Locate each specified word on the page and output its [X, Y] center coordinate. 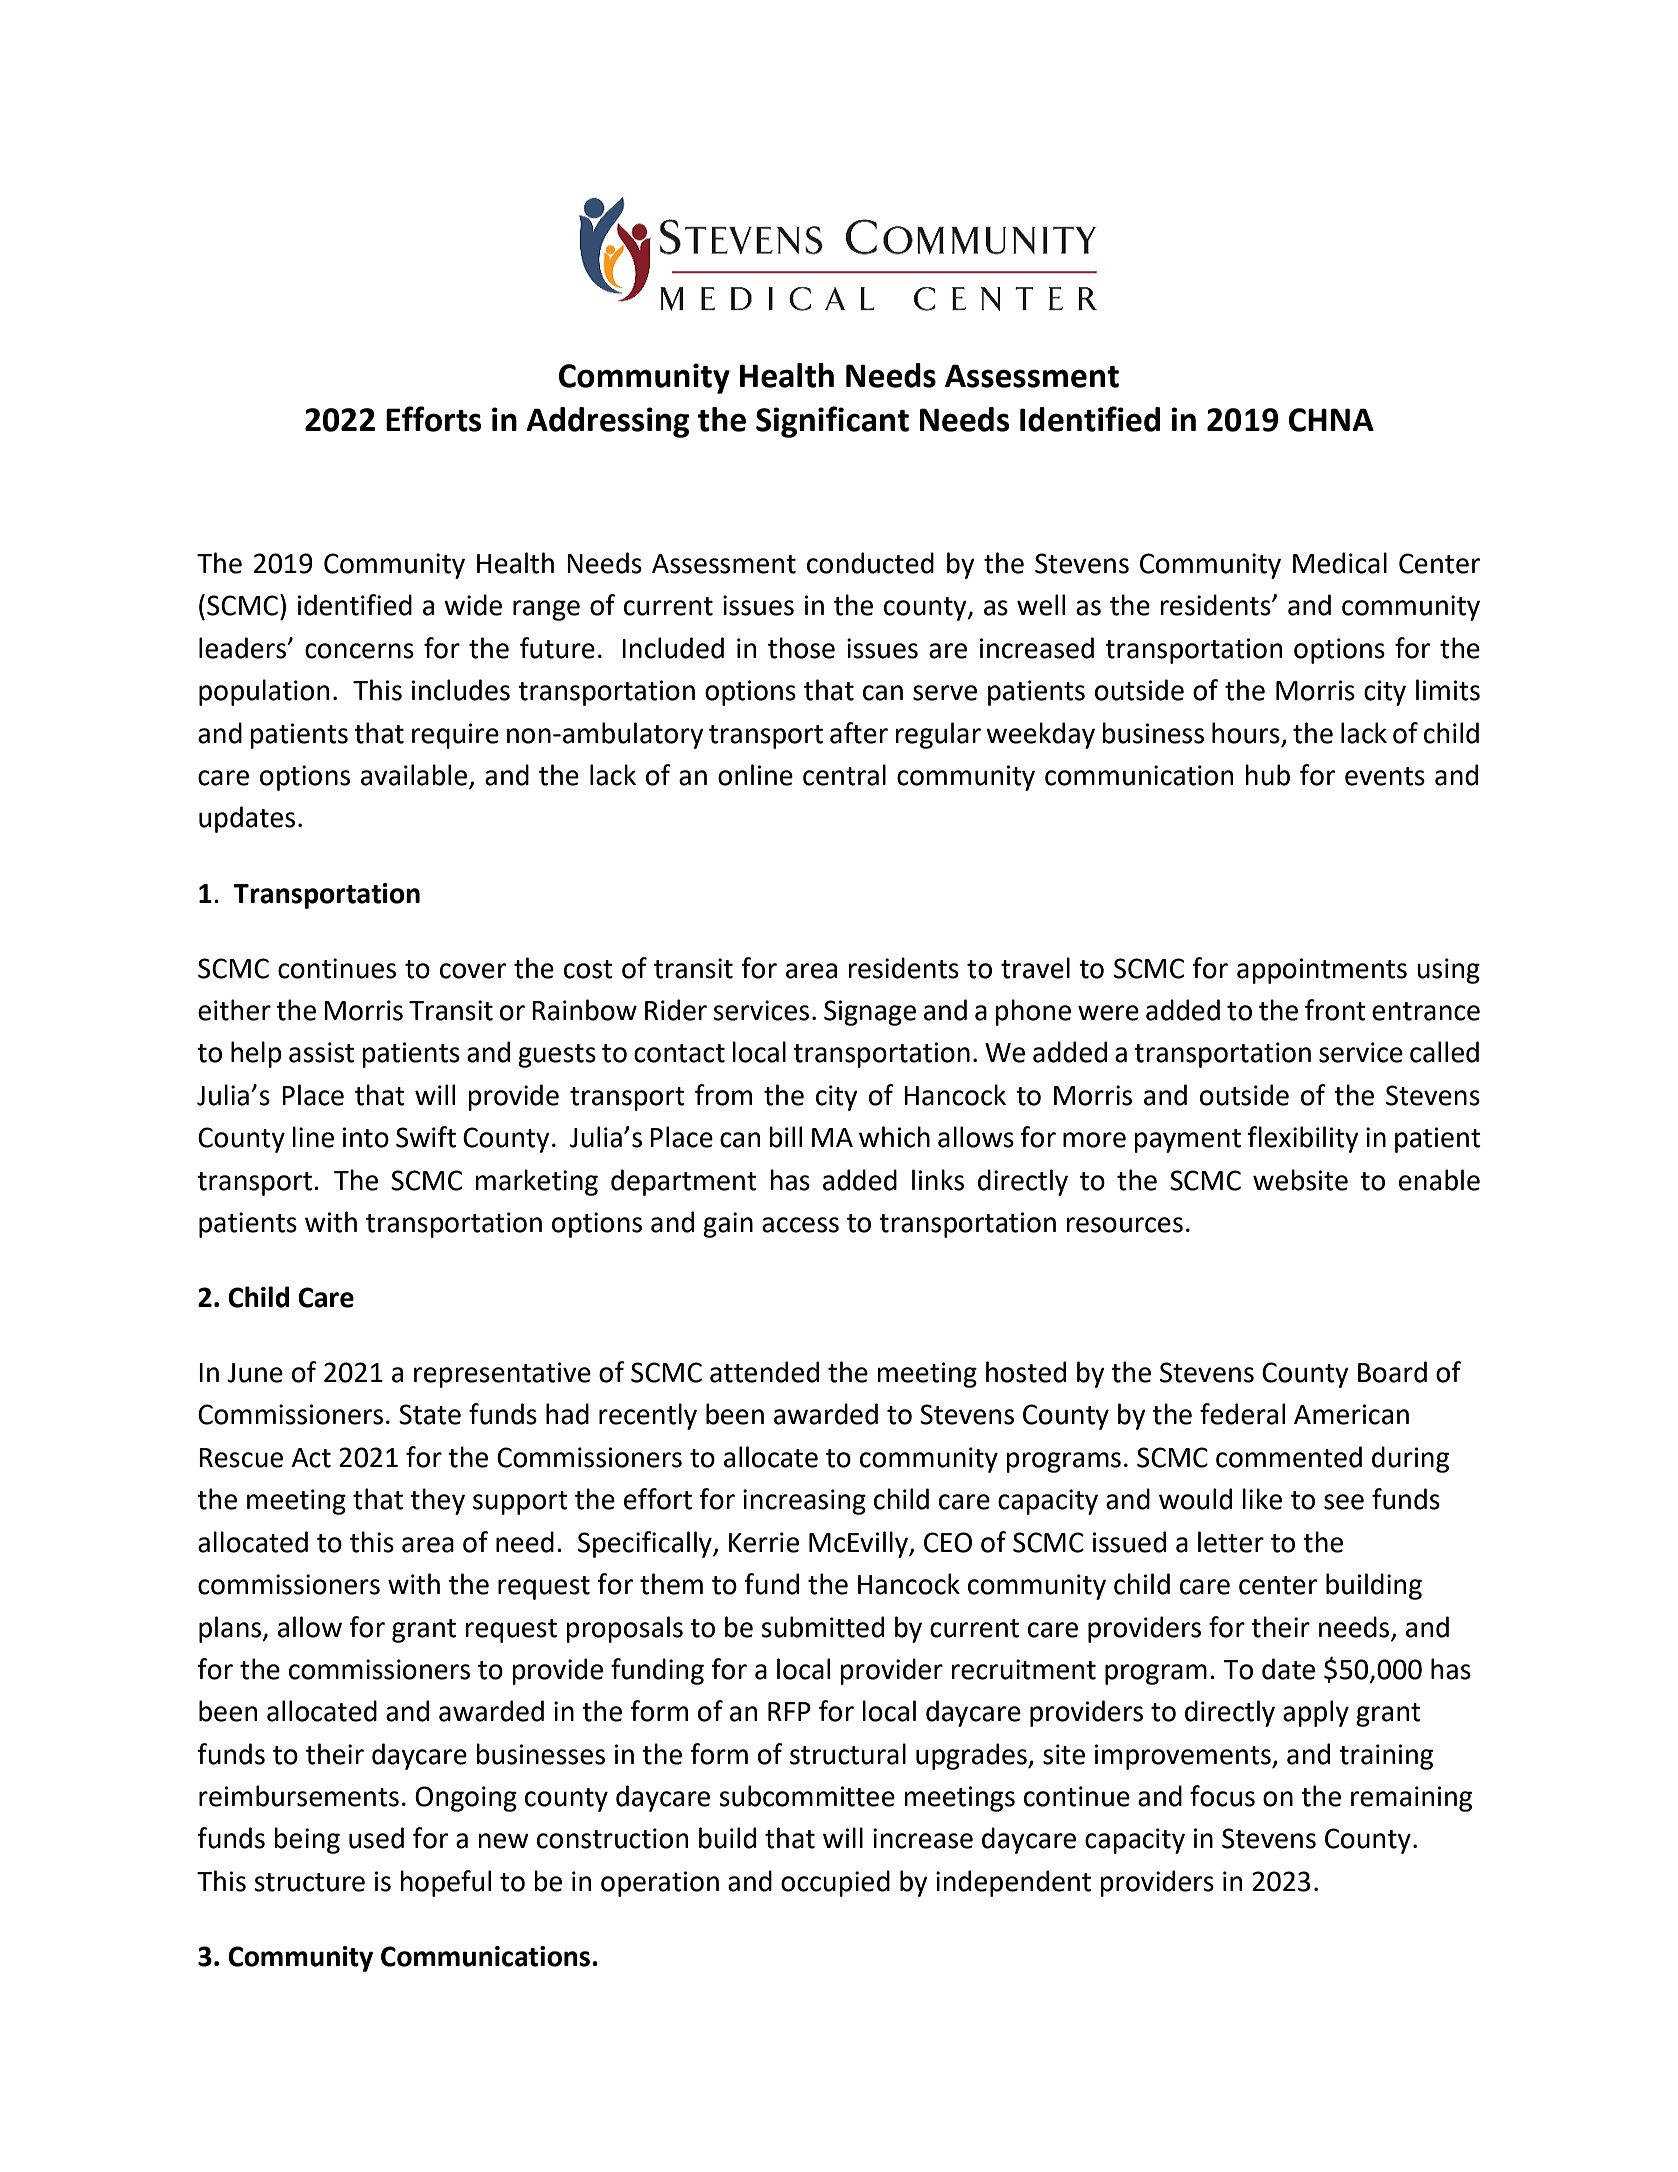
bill [785, 1137]
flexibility [1303, 1139]
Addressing [608, 422]
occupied [835, 1883]
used [376, 1838]
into [366, 1137]
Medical [1340, 563]
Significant [832, 422]
